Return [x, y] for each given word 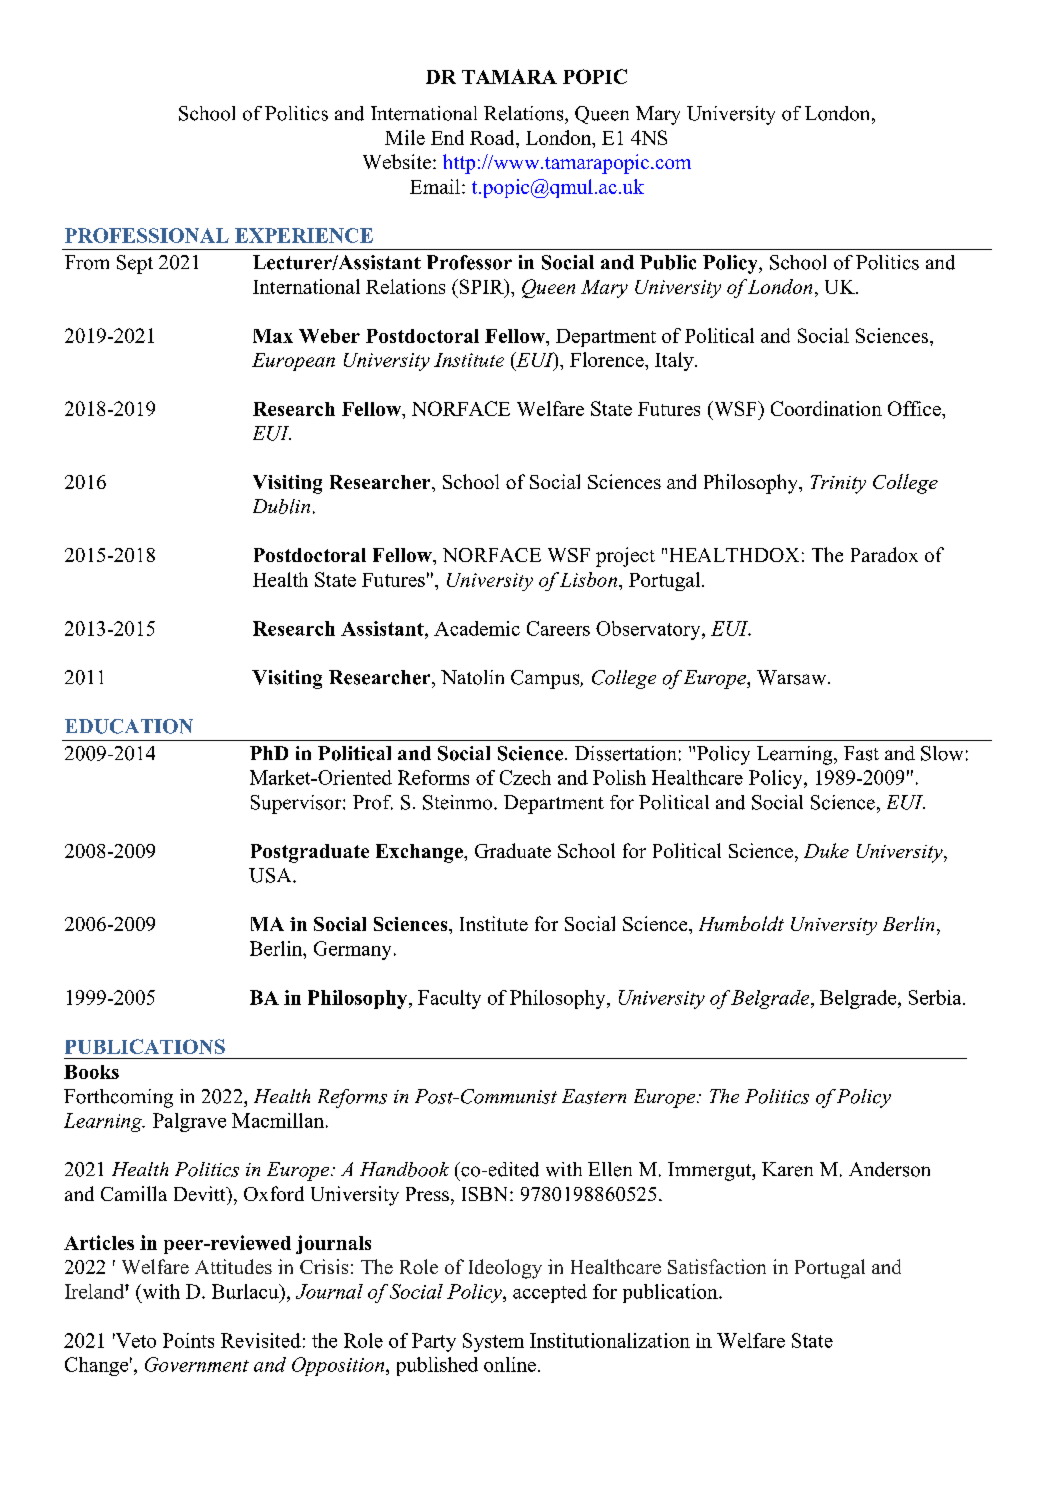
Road [493, 137]
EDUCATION [129, 726]
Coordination [826, 408]
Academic [477, 628]
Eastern [594, 1096]
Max [273, 336]
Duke [826, 850]
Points [188, 1340]
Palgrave [189, 1122]
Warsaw [793, 677]
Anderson [889, 1169]
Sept [135, 264]
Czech [525, 777]
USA [271, 875]
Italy [675, 361]
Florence [608, 359]
